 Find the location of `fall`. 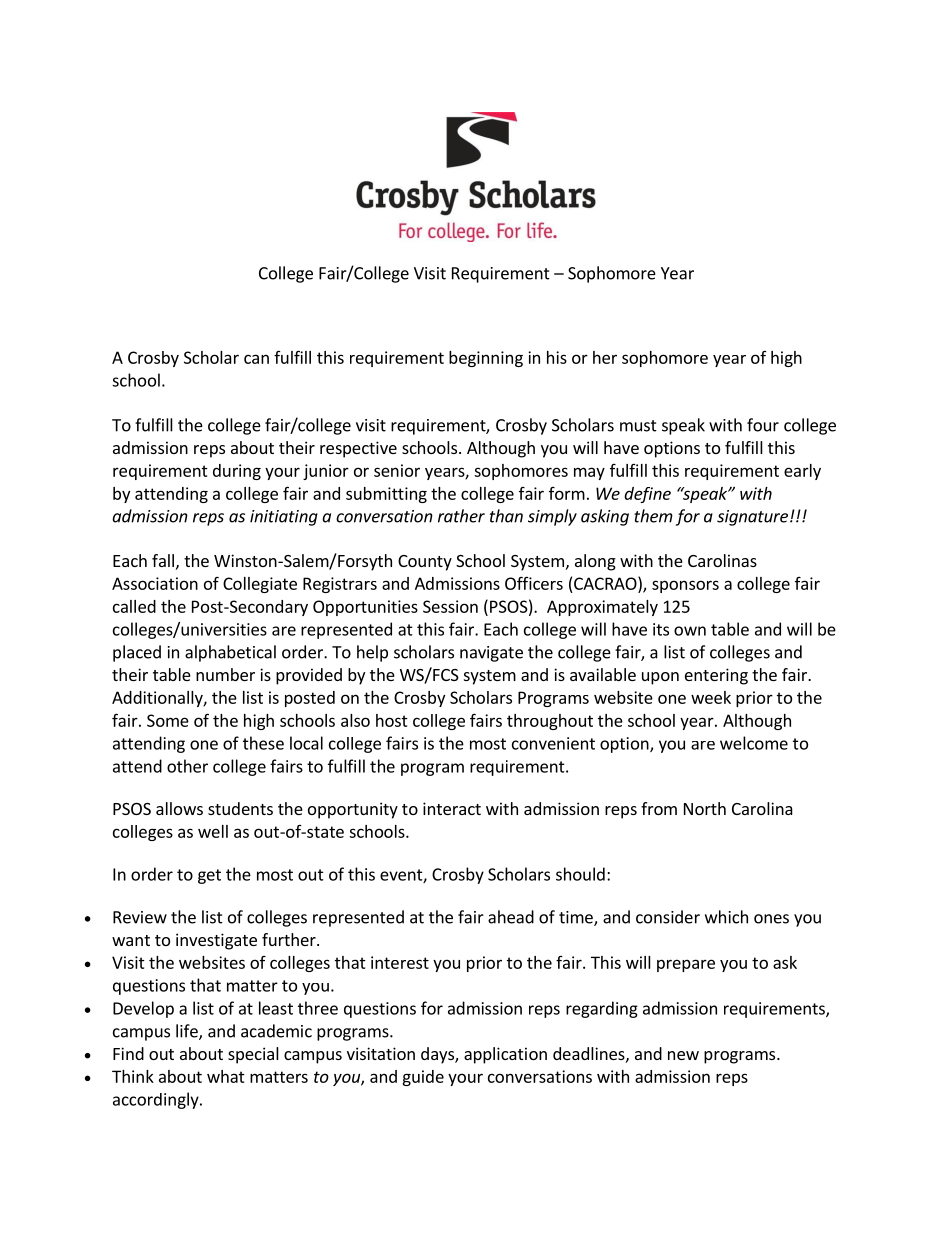

fall is located at coordinates (163, 560).
